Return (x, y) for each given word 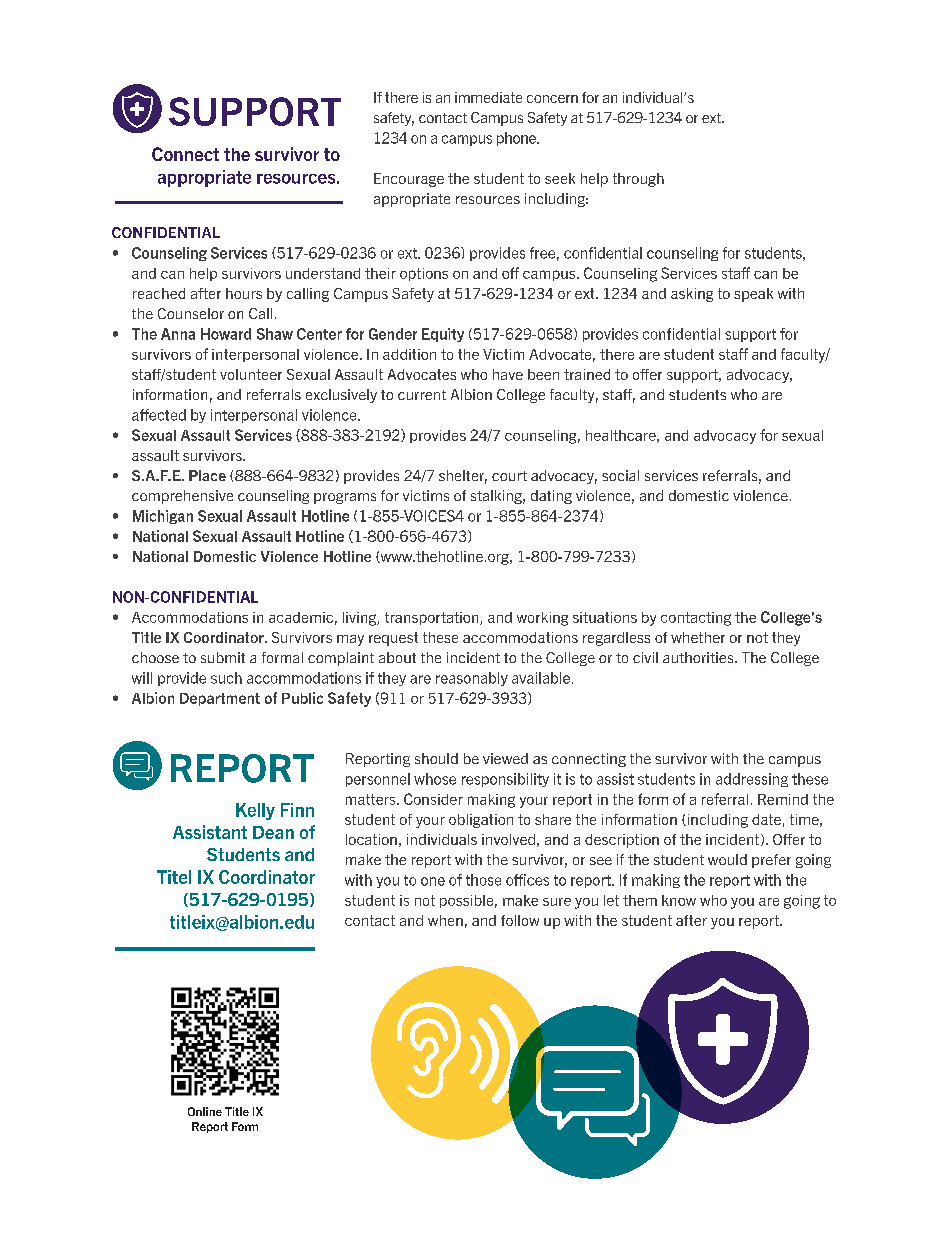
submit (223, 657)
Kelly (255, 811)
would (727, 859)
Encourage (409, 180)
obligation (481, 821)
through (638, 180)
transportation (433, 618)
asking (692, 295)
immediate (488, 97)
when (445, 920)
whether (698, 637)
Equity (443, 335)
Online (205, 1111)
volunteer (251, 374)
